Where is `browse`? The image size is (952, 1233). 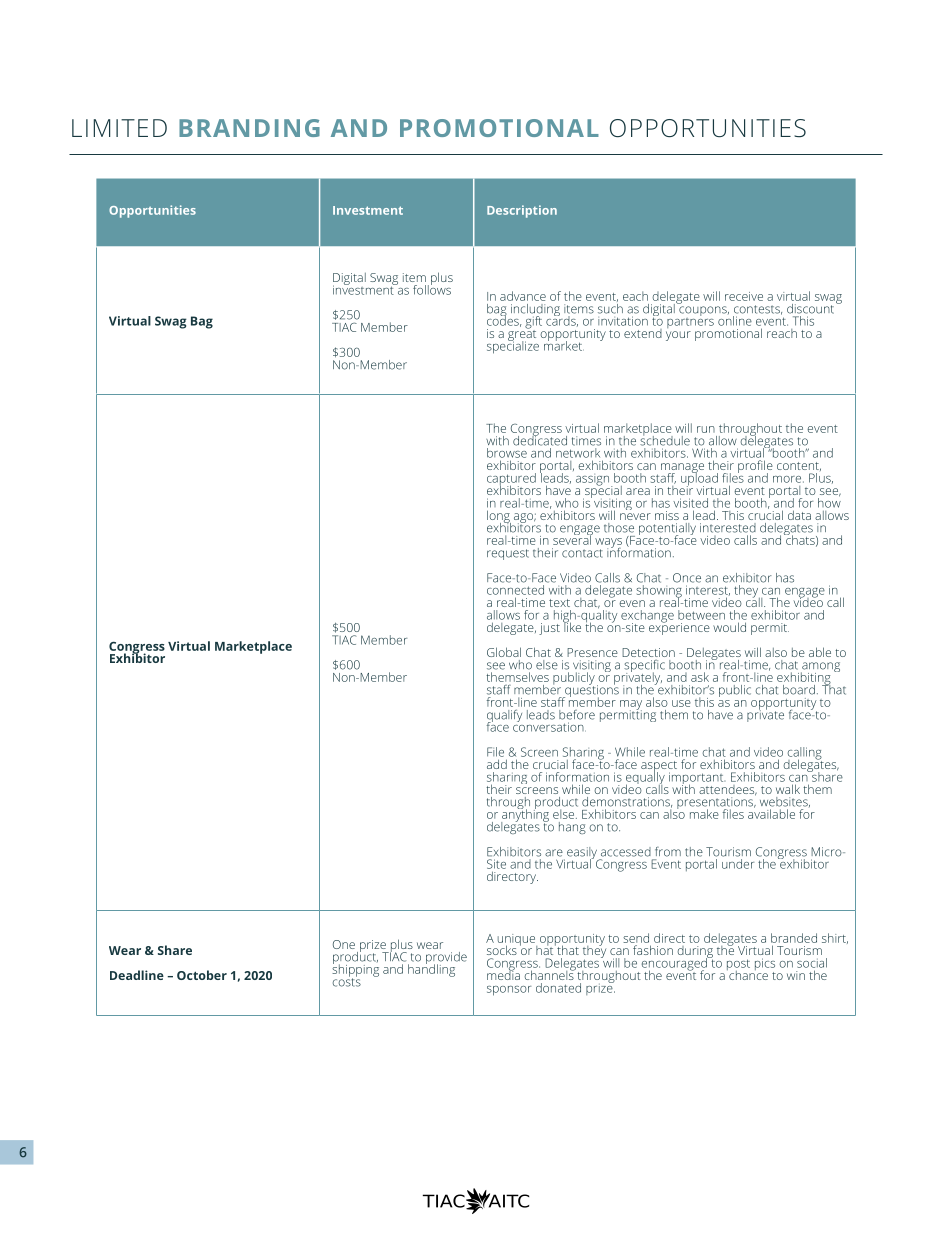 browse is located at coordinates (507, 453).
